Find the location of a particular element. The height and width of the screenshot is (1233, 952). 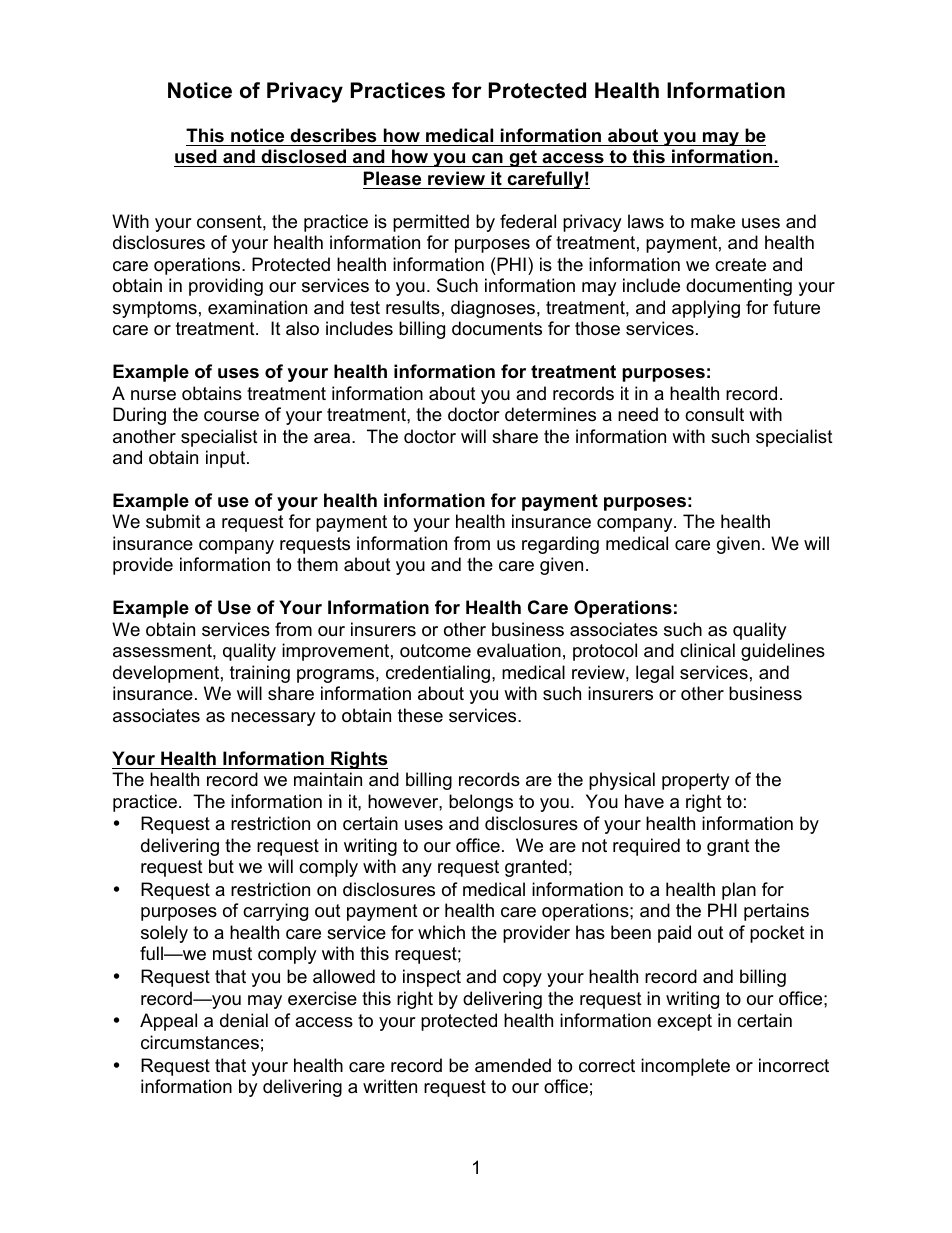

can is located at coordinates (487, 158).
